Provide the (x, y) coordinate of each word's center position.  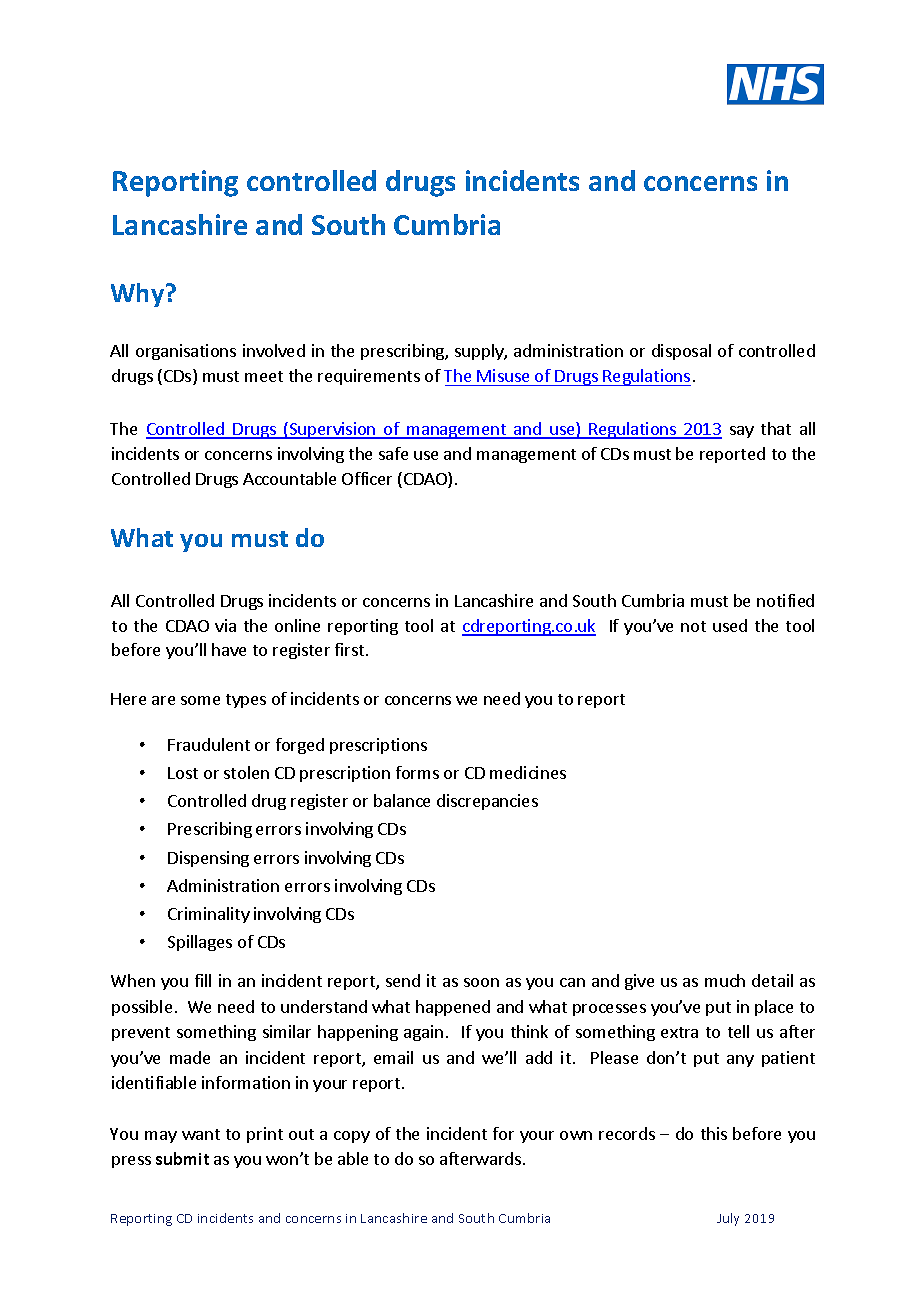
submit (182, 1158)
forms (417, 772)
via (225, 625)
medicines (528, 772)
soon (481, 982)
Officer (367, 478)
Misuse (503, 375)
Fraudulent (209, 744)
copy (352, 1137)
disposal (681, 352)
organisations (186, 352)
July (728, 1219)
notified (785, 600)
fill (203, 980)
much (725, 980)
